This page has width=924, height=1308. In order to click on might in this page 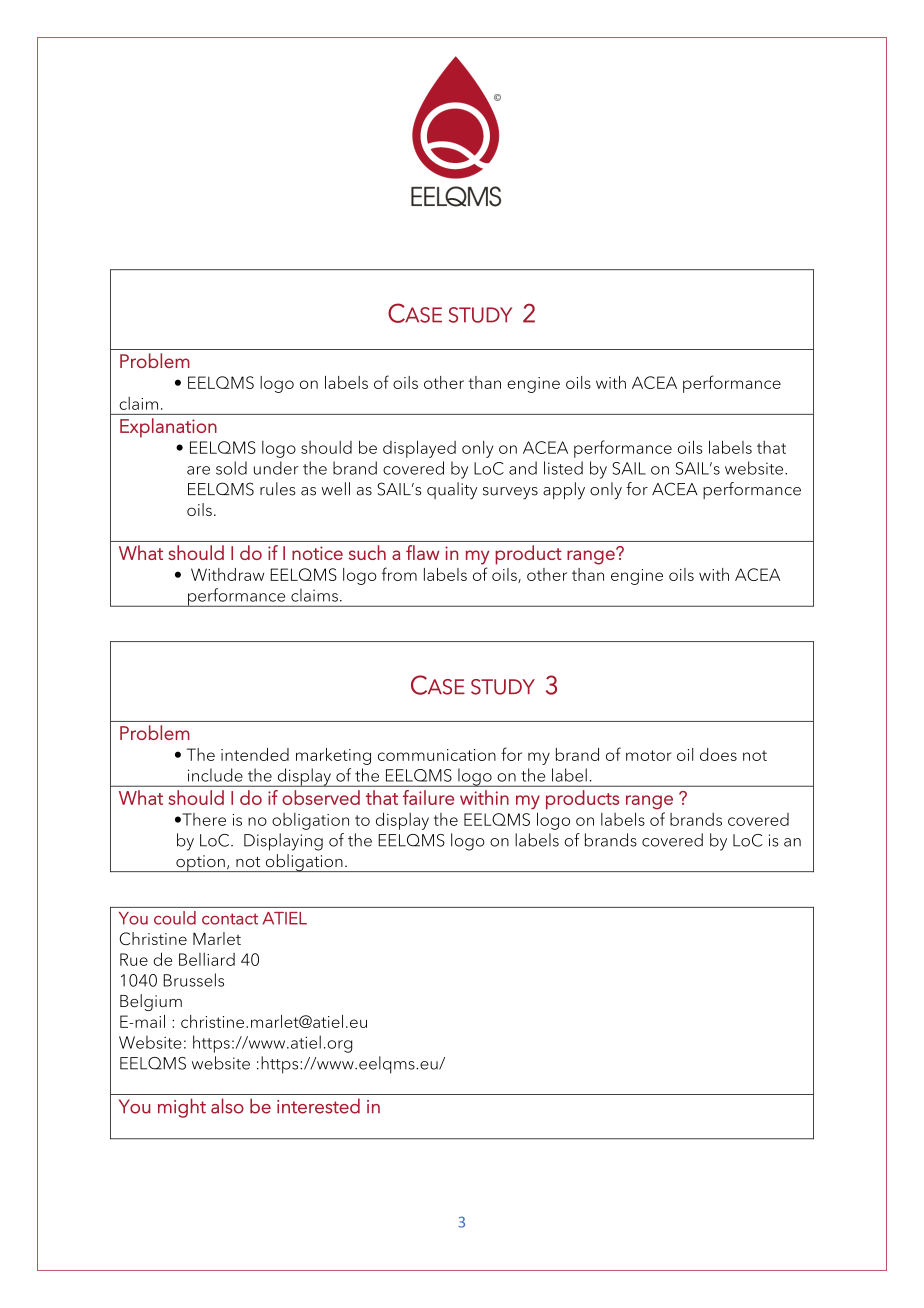, I will do `click(182, 1108)`.
